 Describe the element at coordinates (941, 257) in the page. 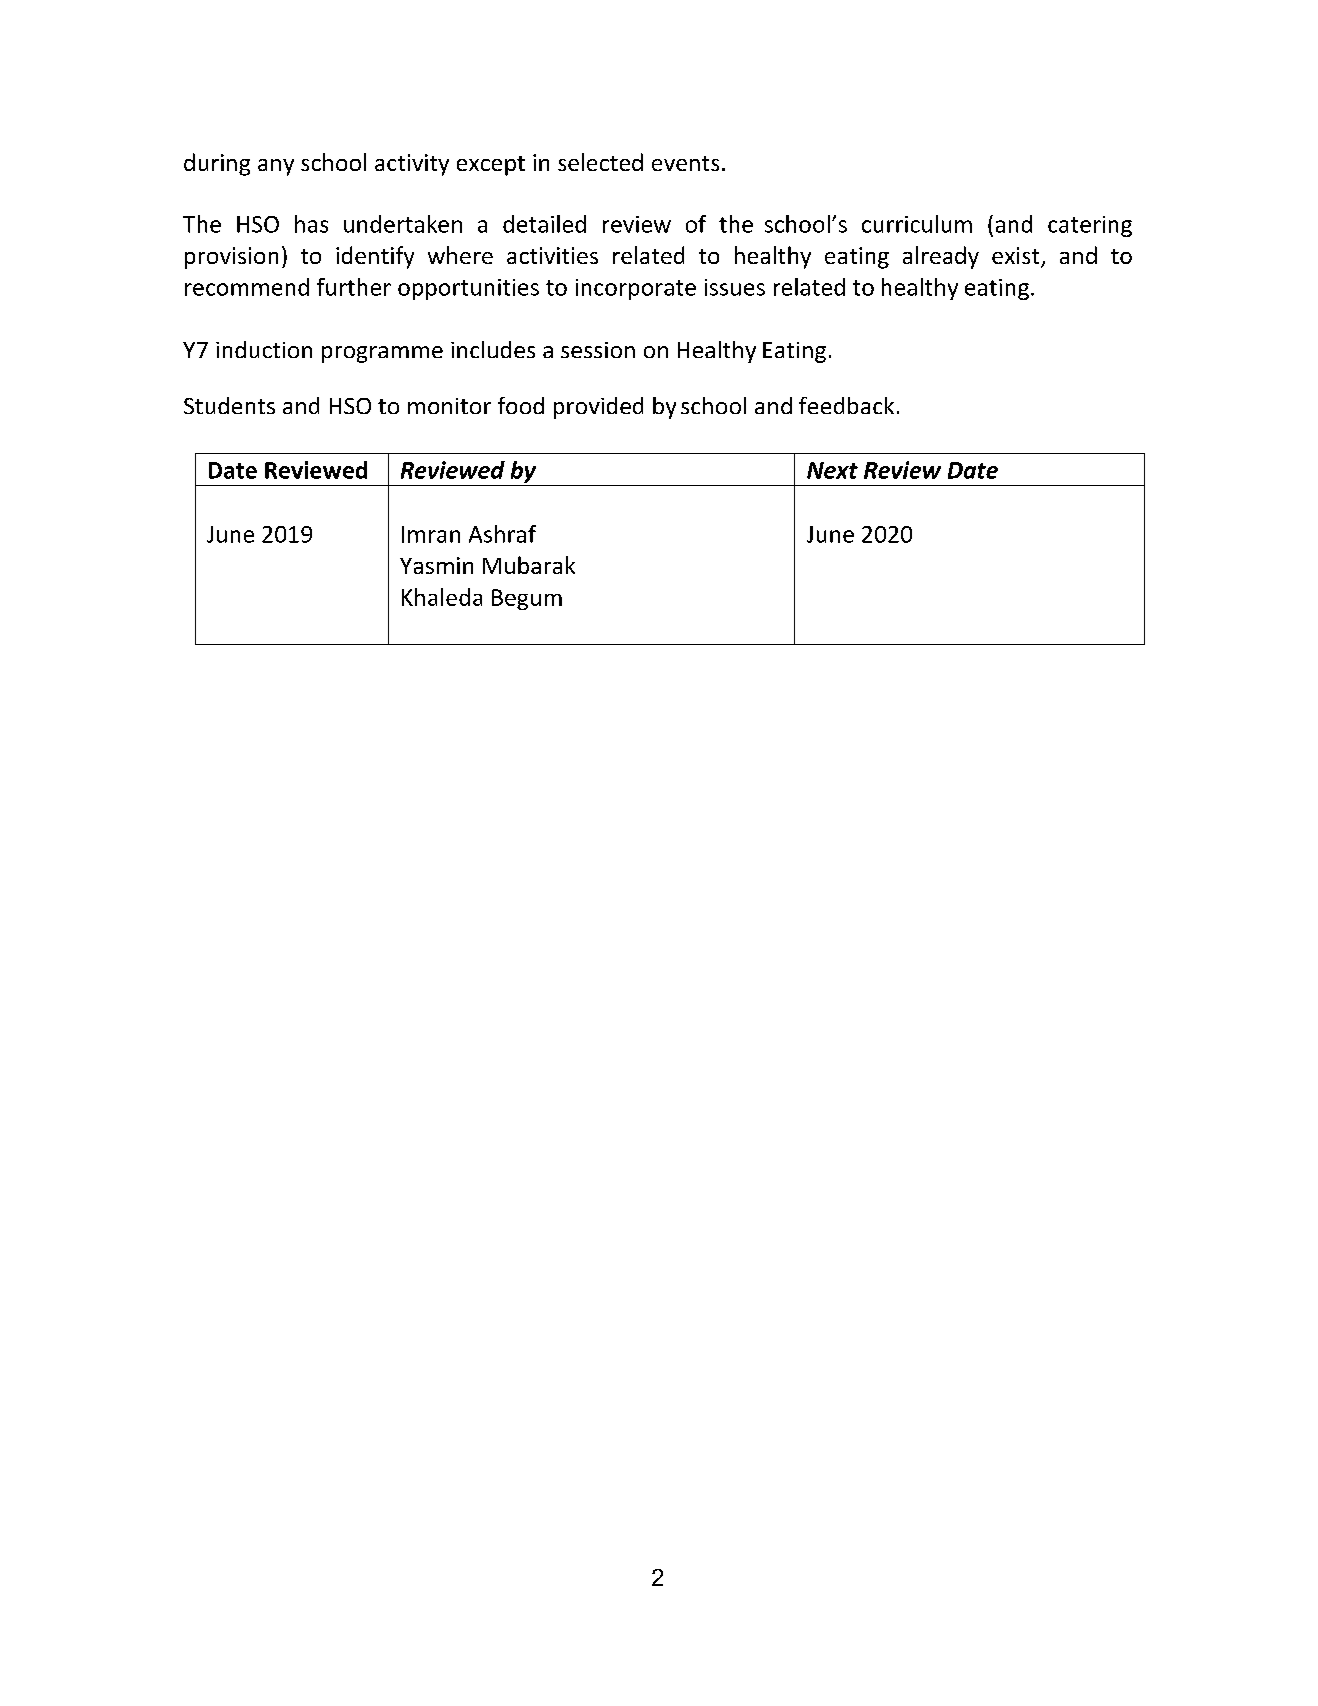

I see `already` at that location.
